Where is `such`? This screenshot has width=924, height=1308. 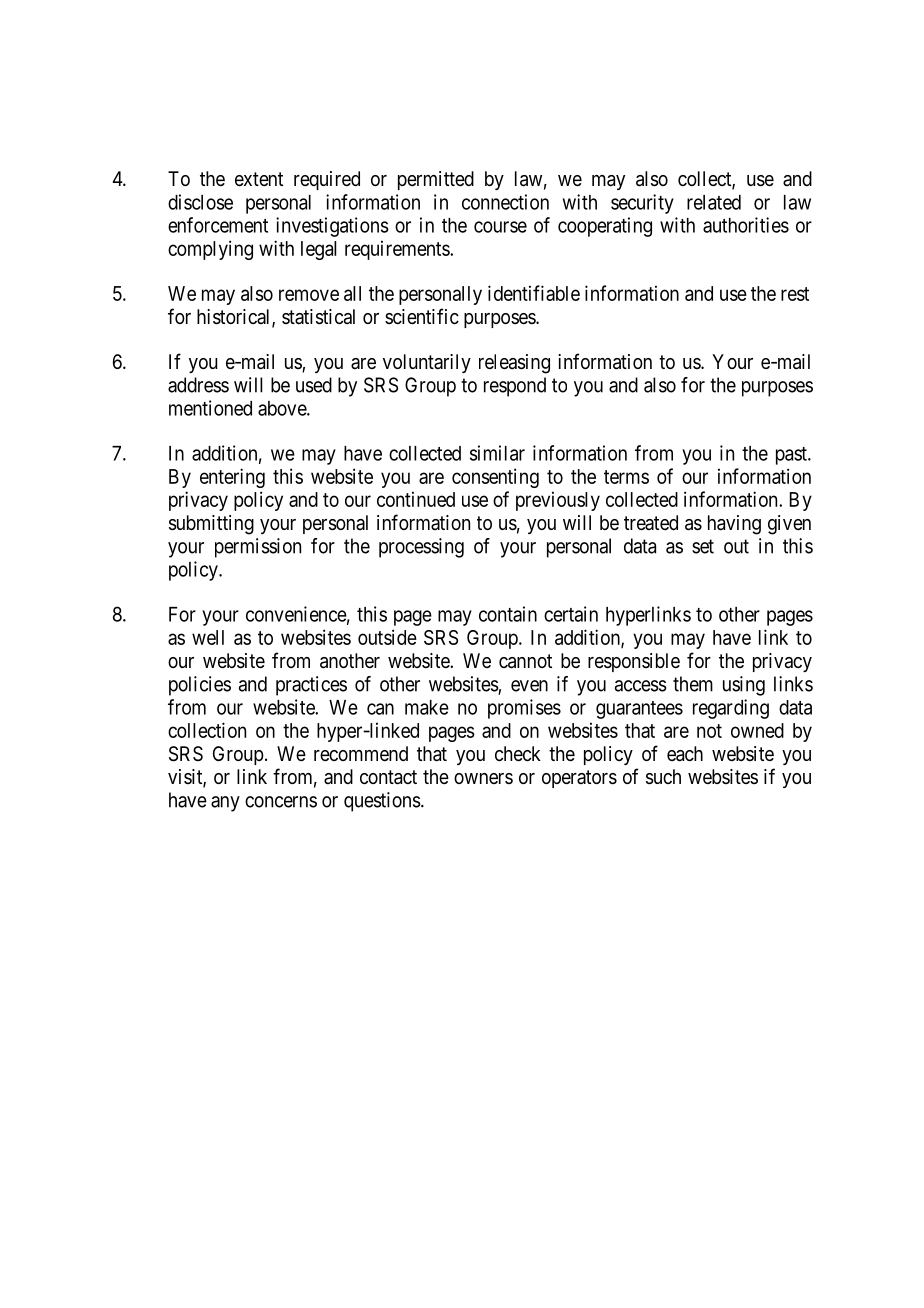 such is located at coordinates (663, 777).
